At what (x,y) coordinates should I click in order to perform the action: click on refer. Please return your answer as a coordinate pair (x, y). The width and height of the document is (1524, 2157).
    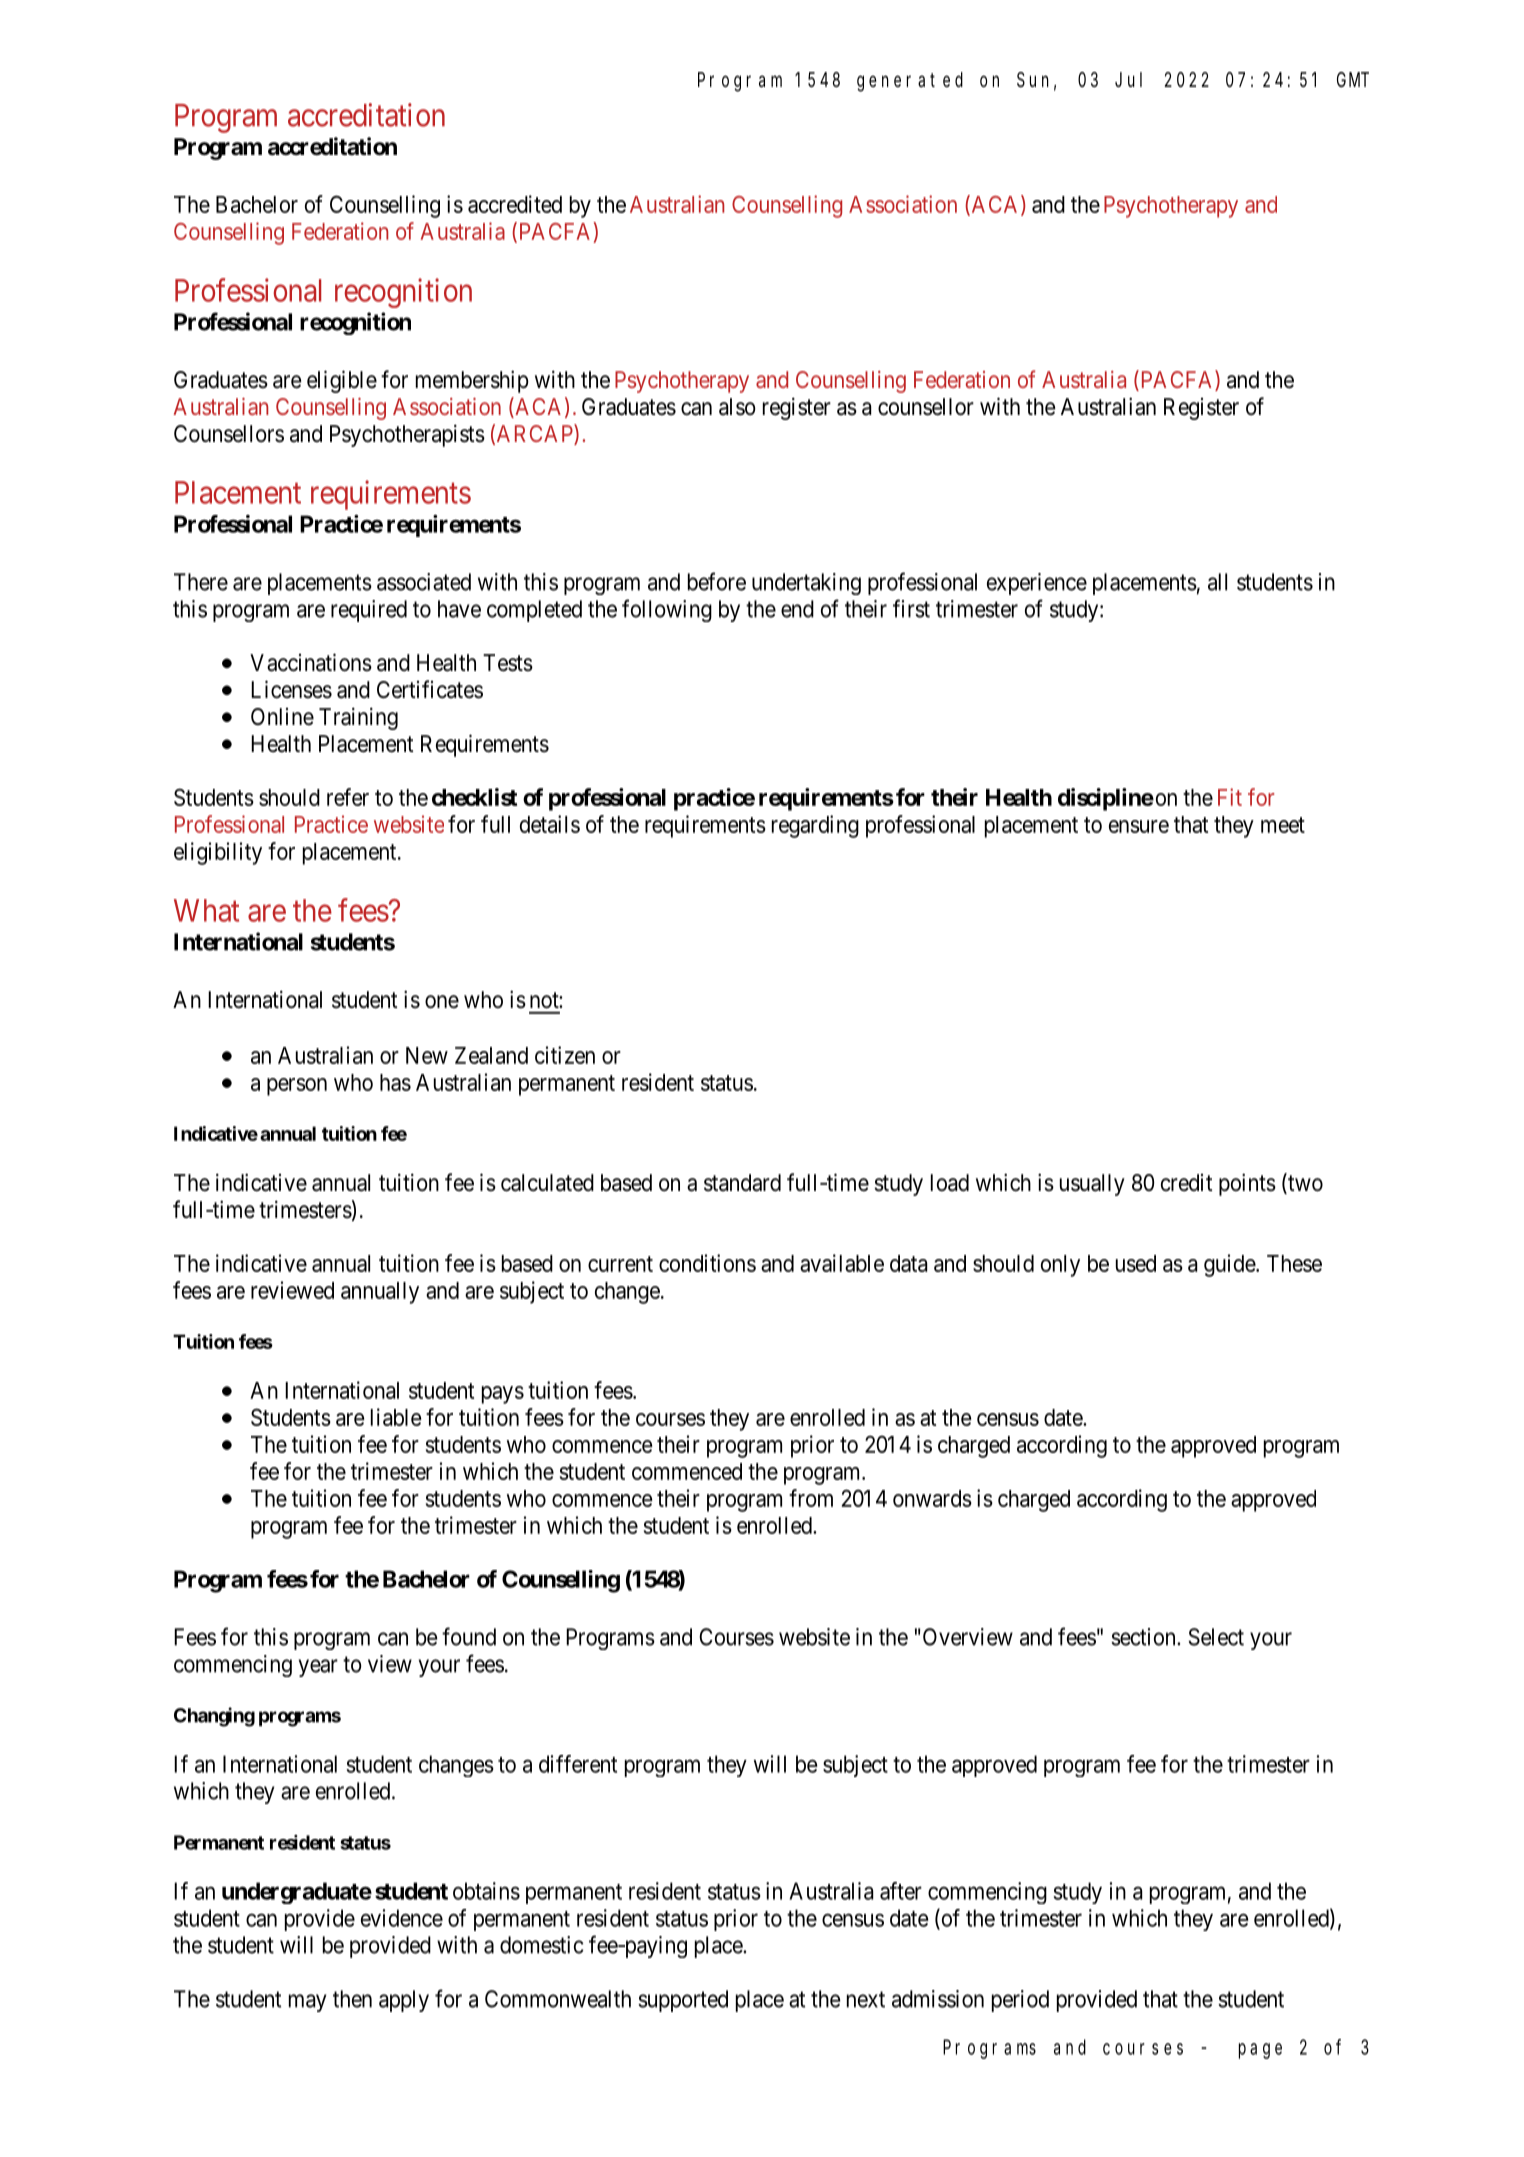
    Looking at the image, I should click on (348, 797).
